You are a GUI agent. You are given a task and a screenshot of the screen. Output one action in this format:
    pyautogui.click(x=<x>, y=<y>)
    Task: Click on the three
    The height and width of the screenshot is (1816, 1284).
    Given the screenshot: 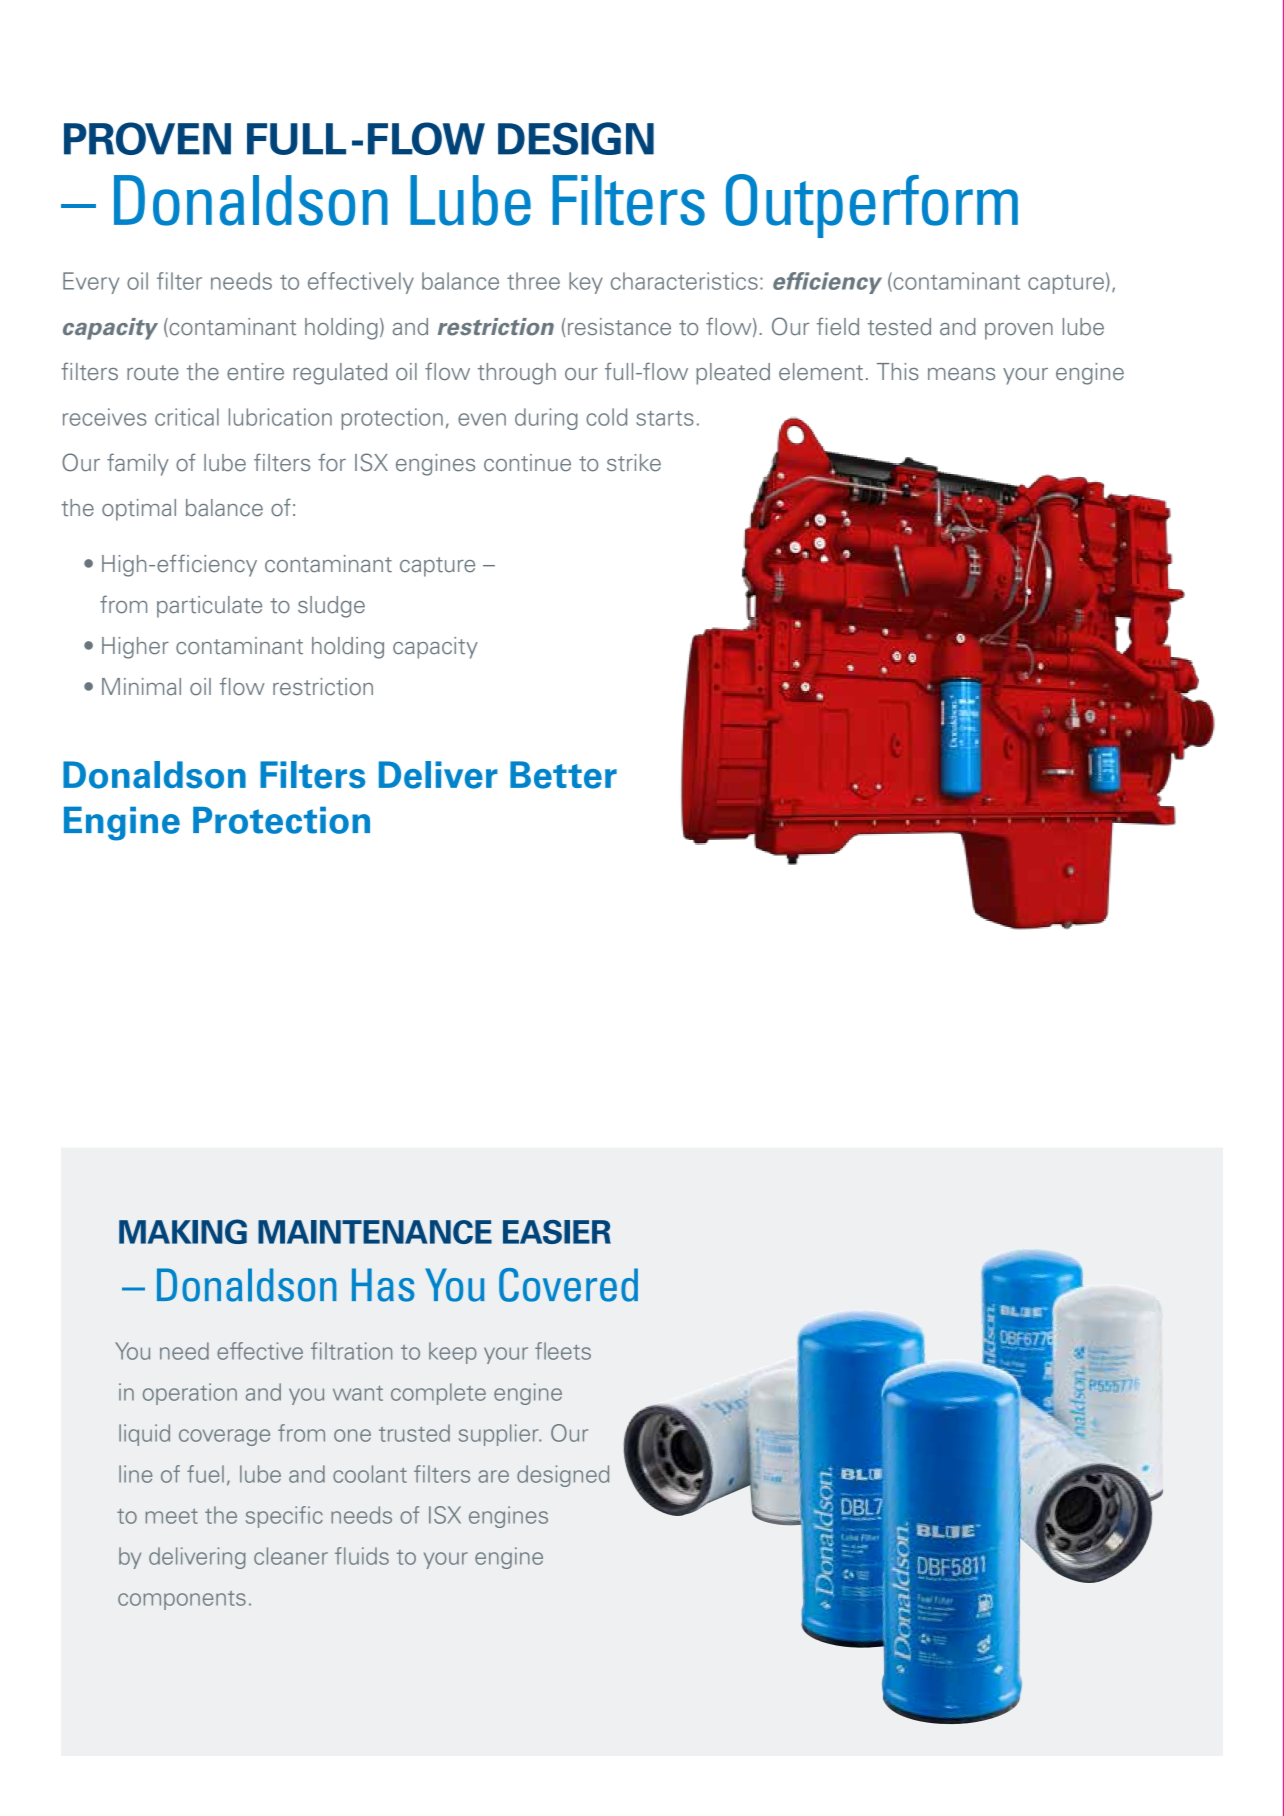 What is the action you would take?
    pyautogui.click(x=533, y=281)
